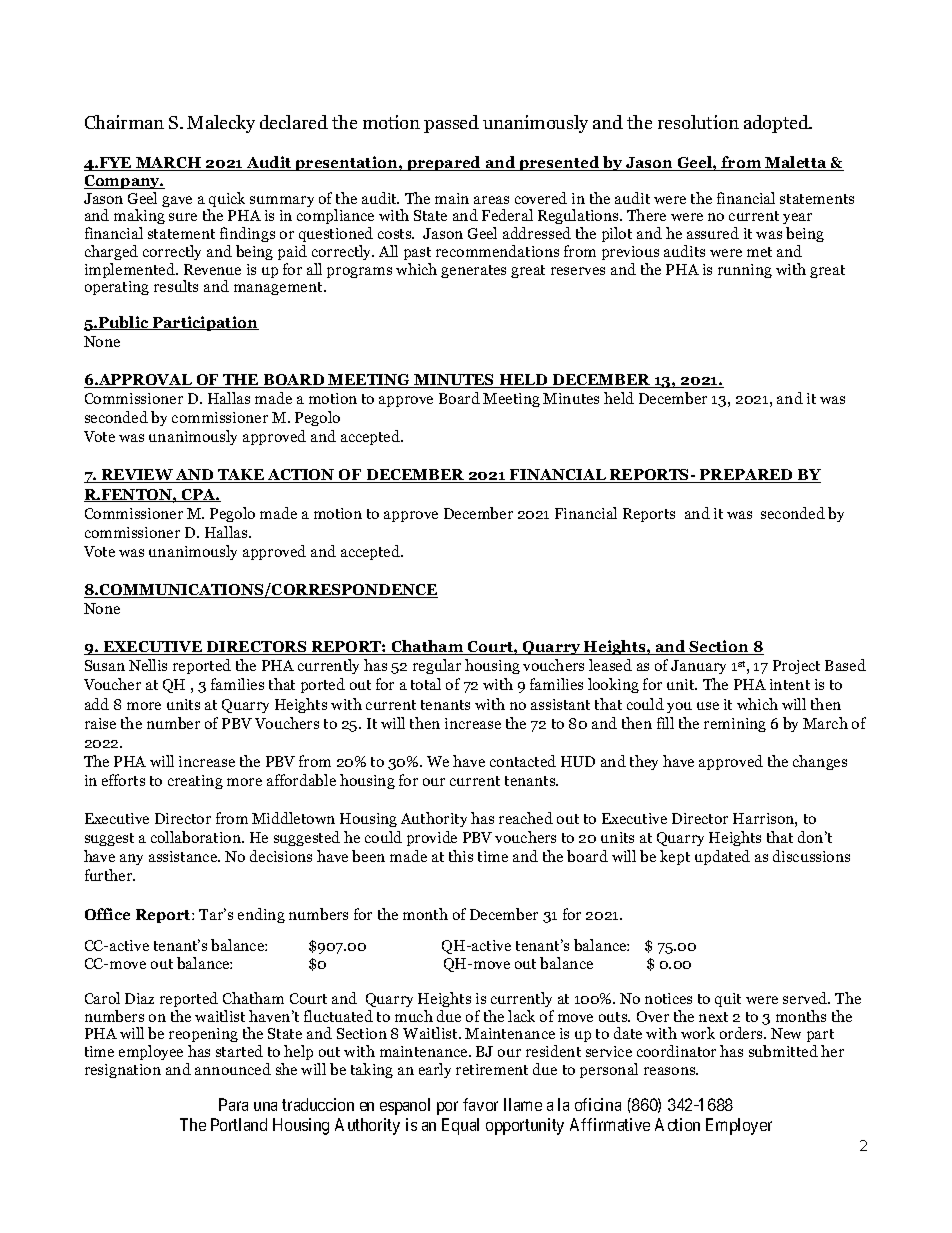 This screenshot has width=952, height=1233. I want to click on Project, so click(796, 667).
